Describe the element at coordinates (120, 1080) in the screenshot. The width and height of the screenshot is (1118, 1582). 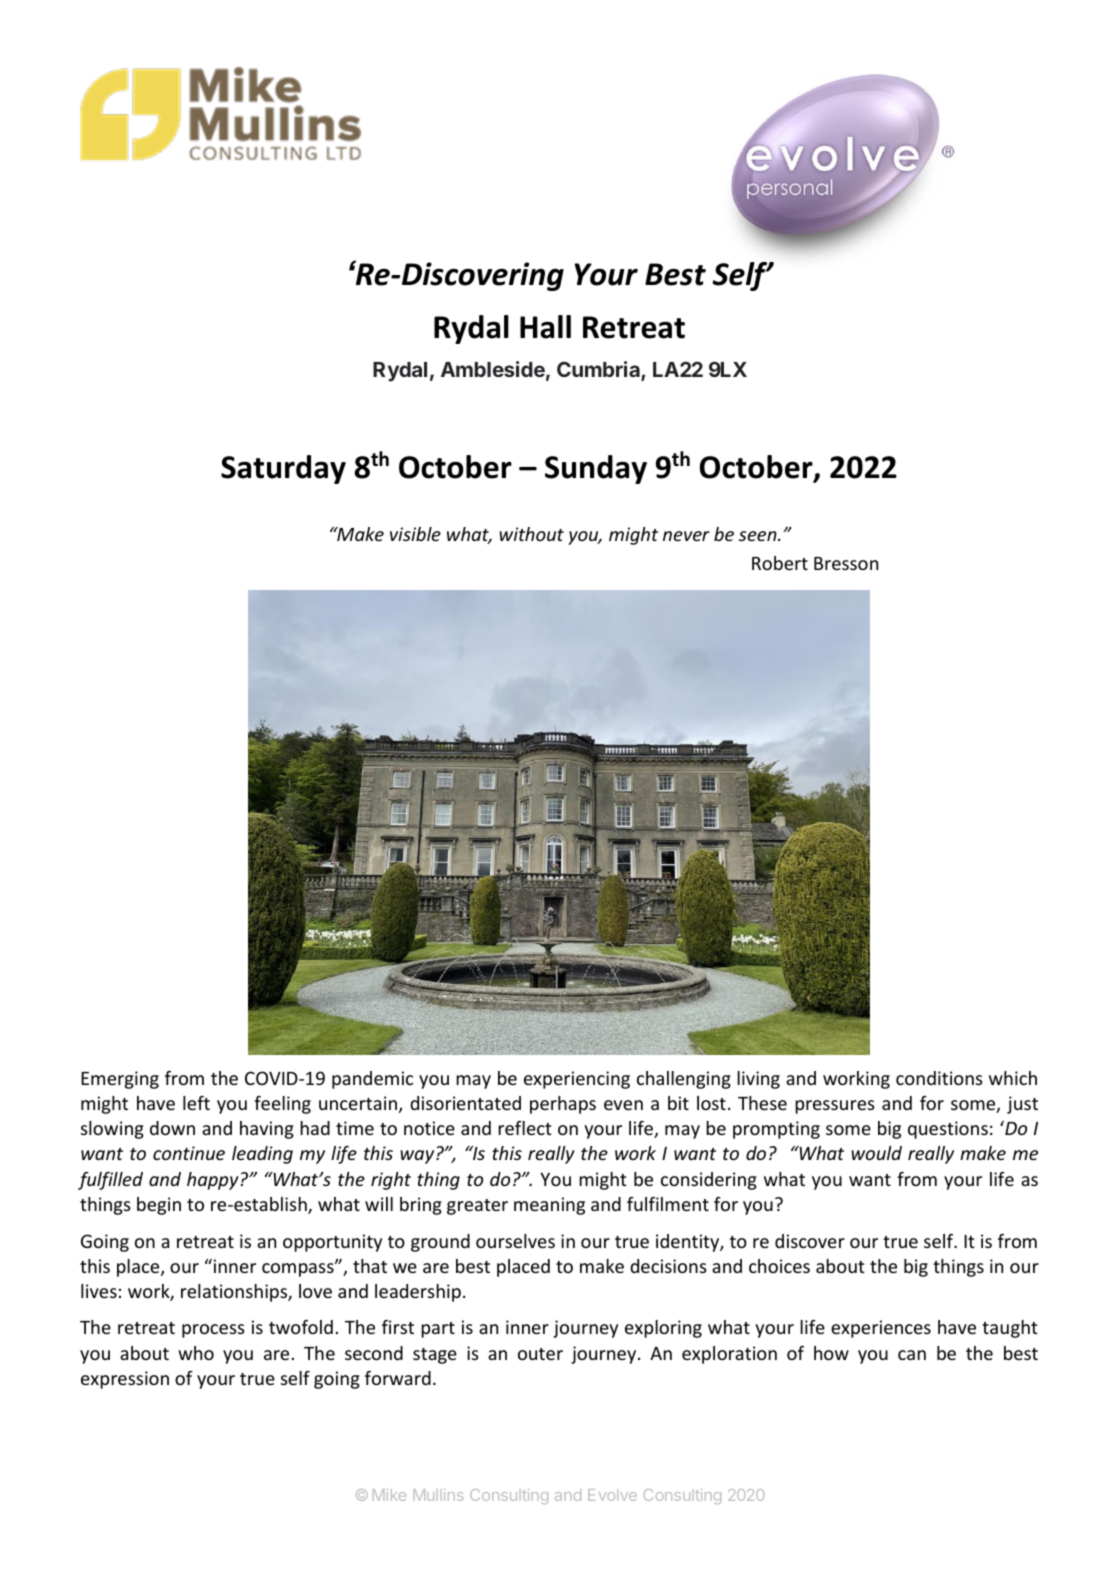
I see `Emerging` at that location.
